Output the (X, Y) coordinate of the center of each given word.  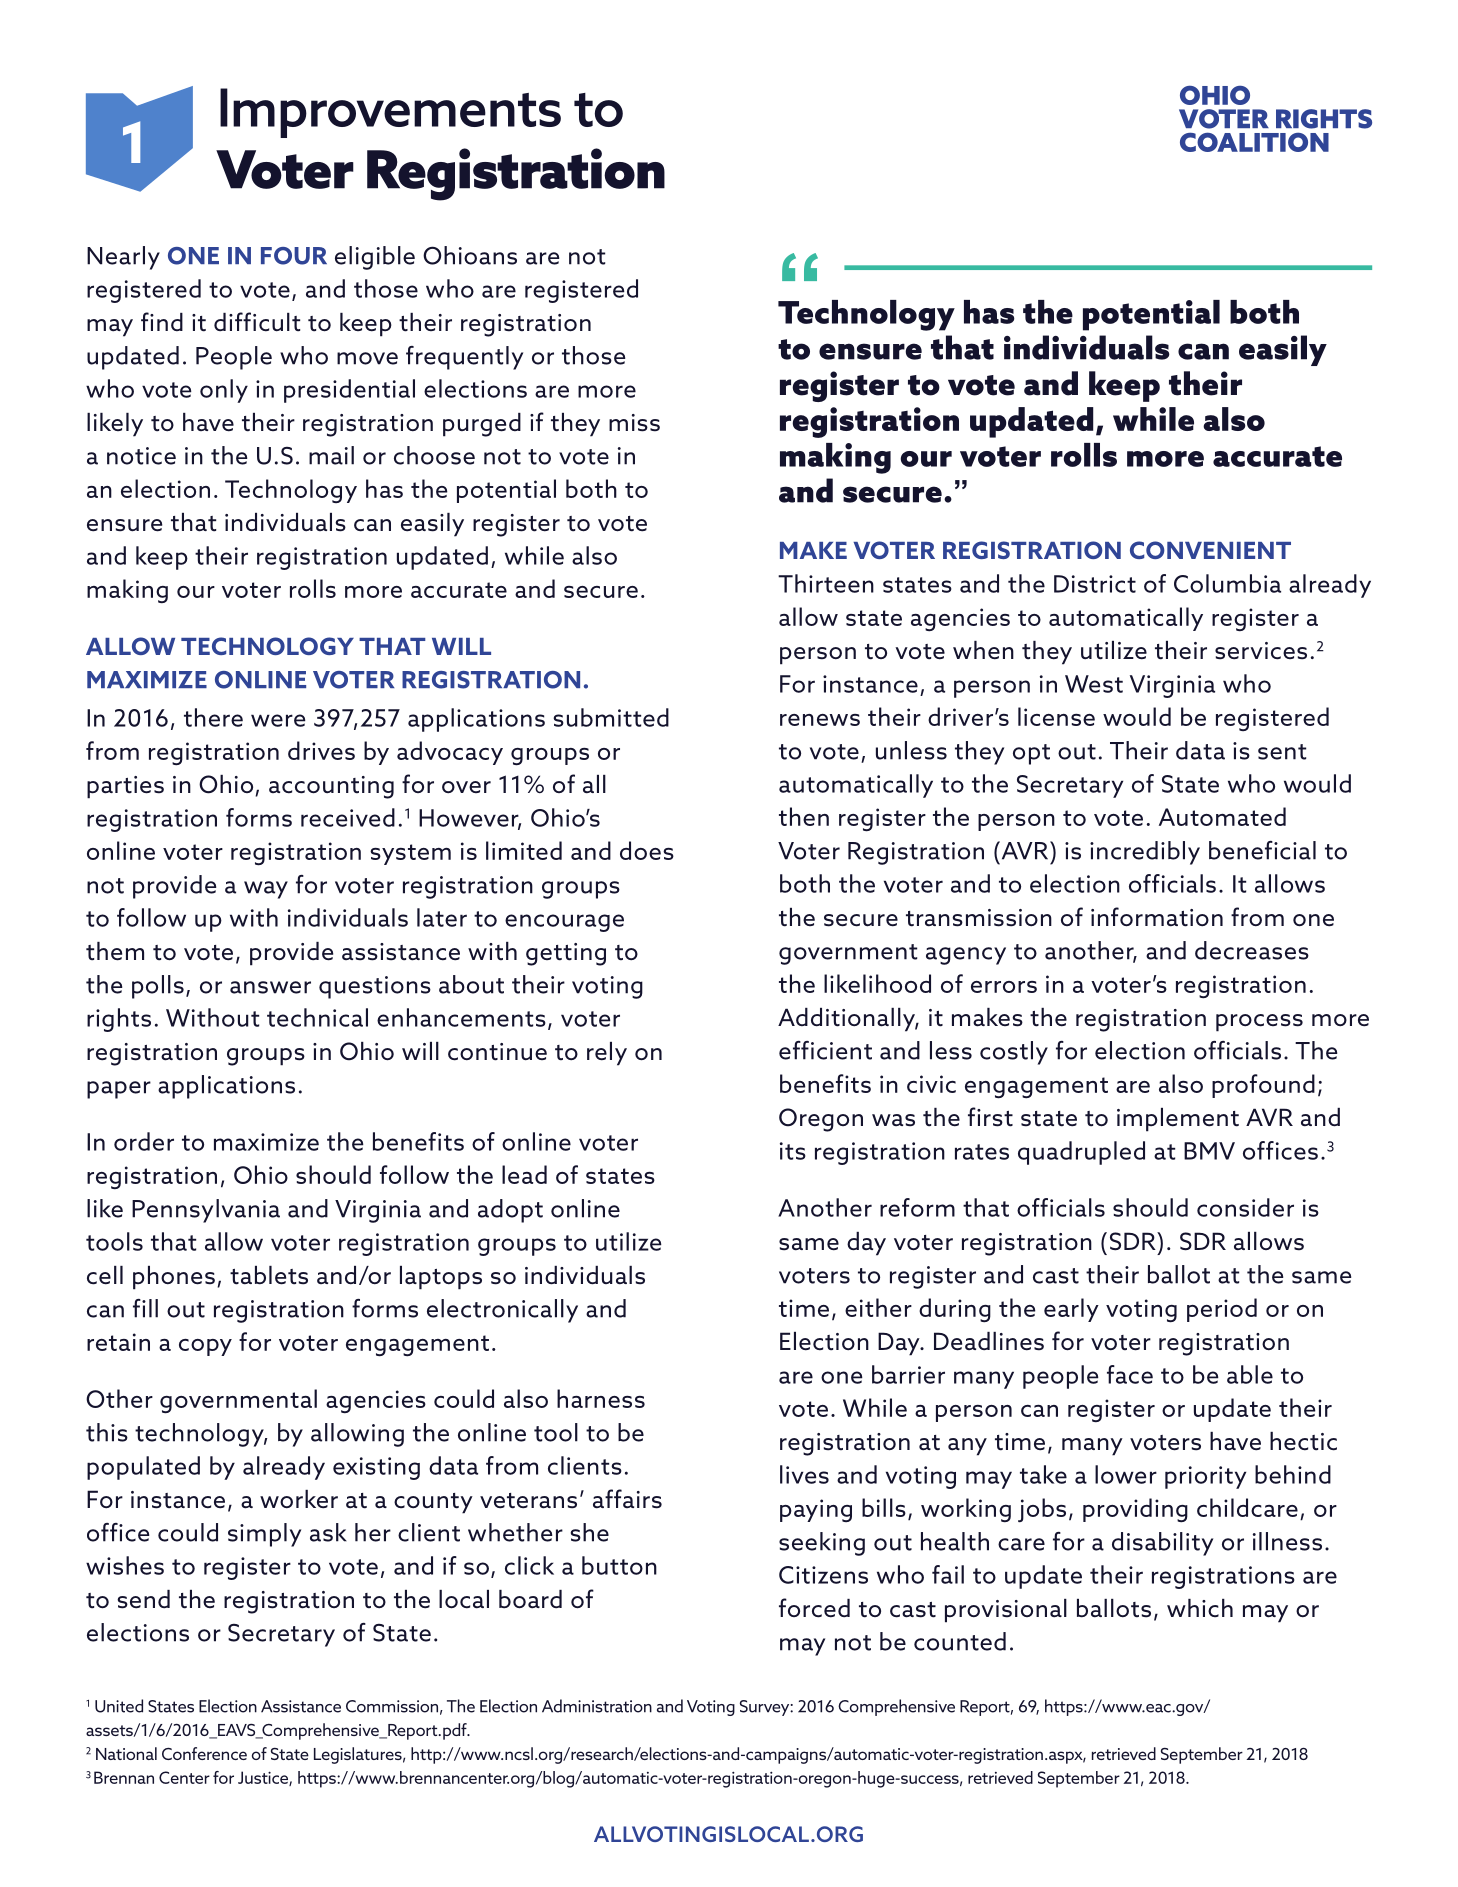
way (266, 890)
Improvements (390, 113)
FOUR (294, 256)
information (1157, 917)
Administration (597, 1706)
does (647, 850)
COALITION (1254, 142)
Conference (204, 1753)
